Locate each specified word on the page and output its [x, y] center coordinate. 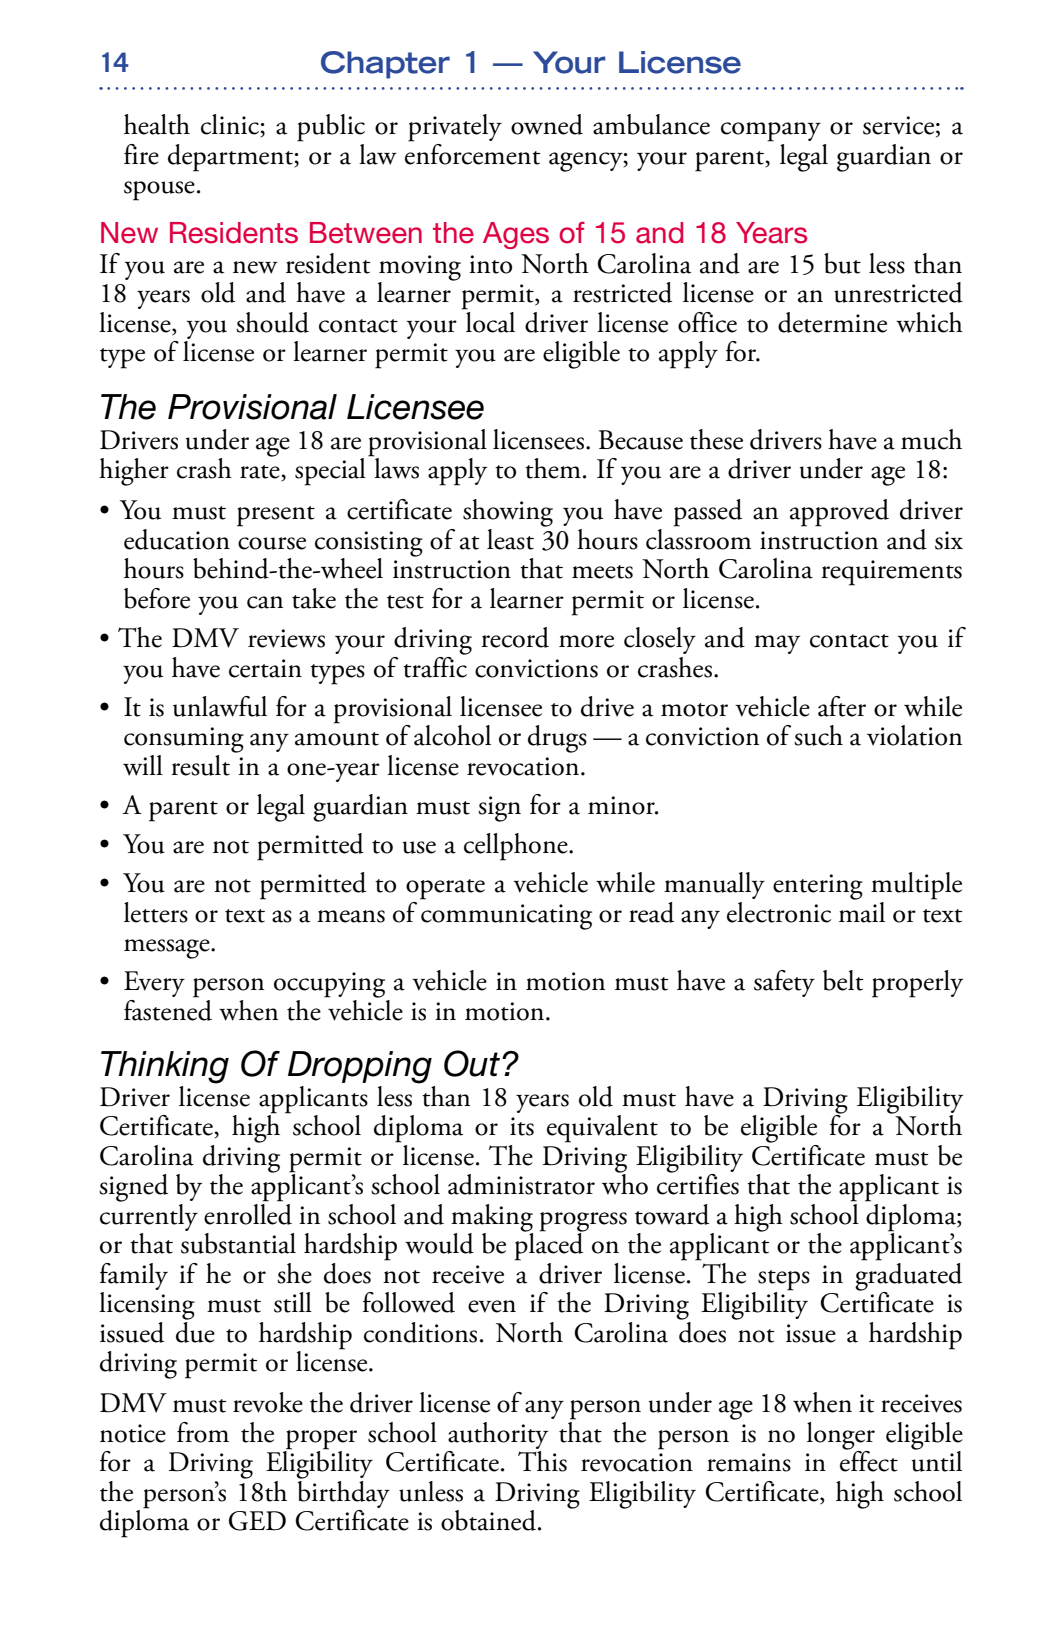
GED [257, 1521]
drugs [557, 739]
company [771, 132]
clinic [231, 125]
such [818, 735]
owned [547, 124]
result [200, 765]
